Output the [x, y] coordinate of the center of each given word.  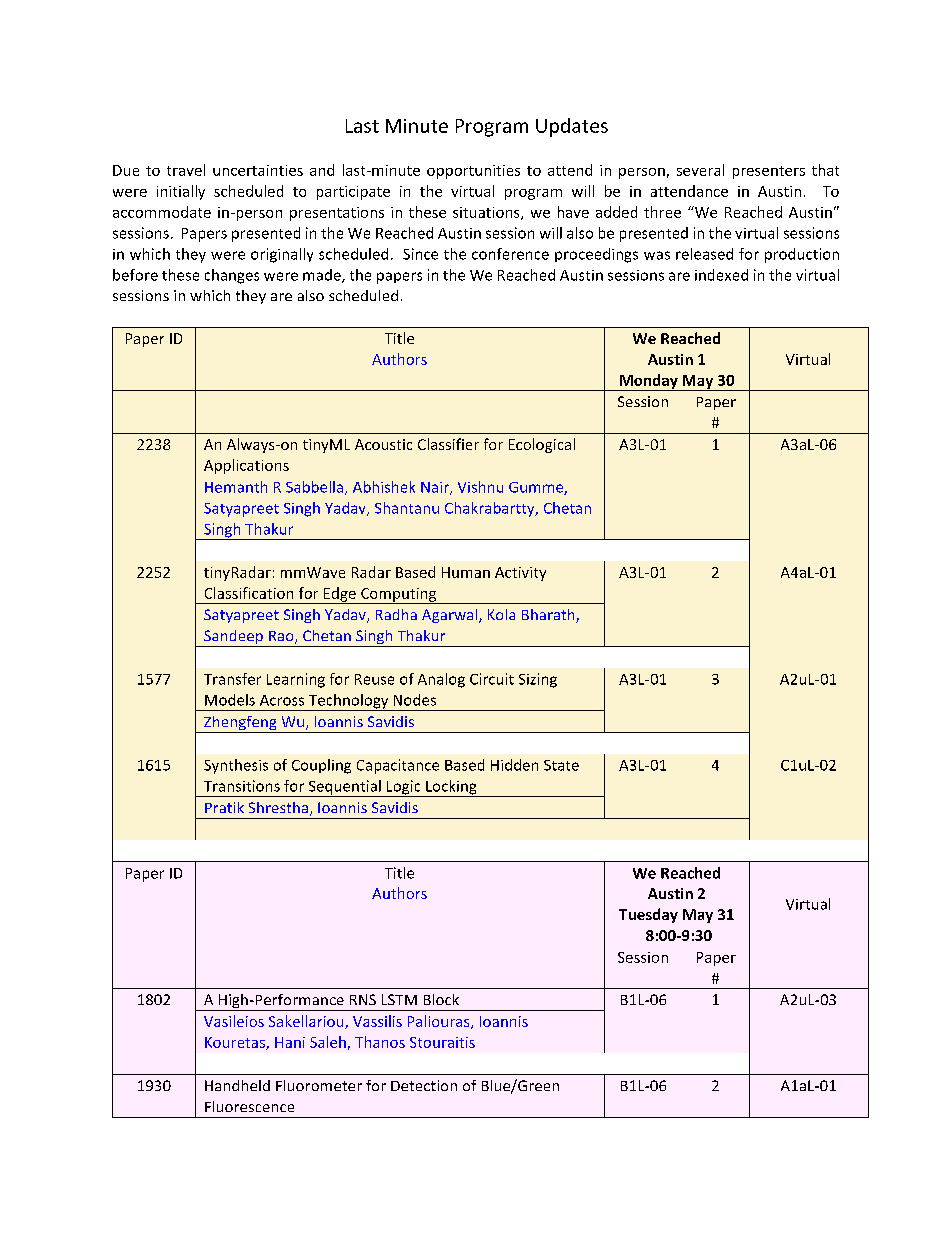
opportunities [473, 172]
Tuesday [648, 915]
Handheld [237, 1085]
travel [186, 170]
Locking [451, 788]
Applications [246, 466]
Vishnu [480, 487]
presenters [769, 172]
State [561, 765]
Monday [649, 382]
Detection [424, 1085]
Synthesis [236, 766]
